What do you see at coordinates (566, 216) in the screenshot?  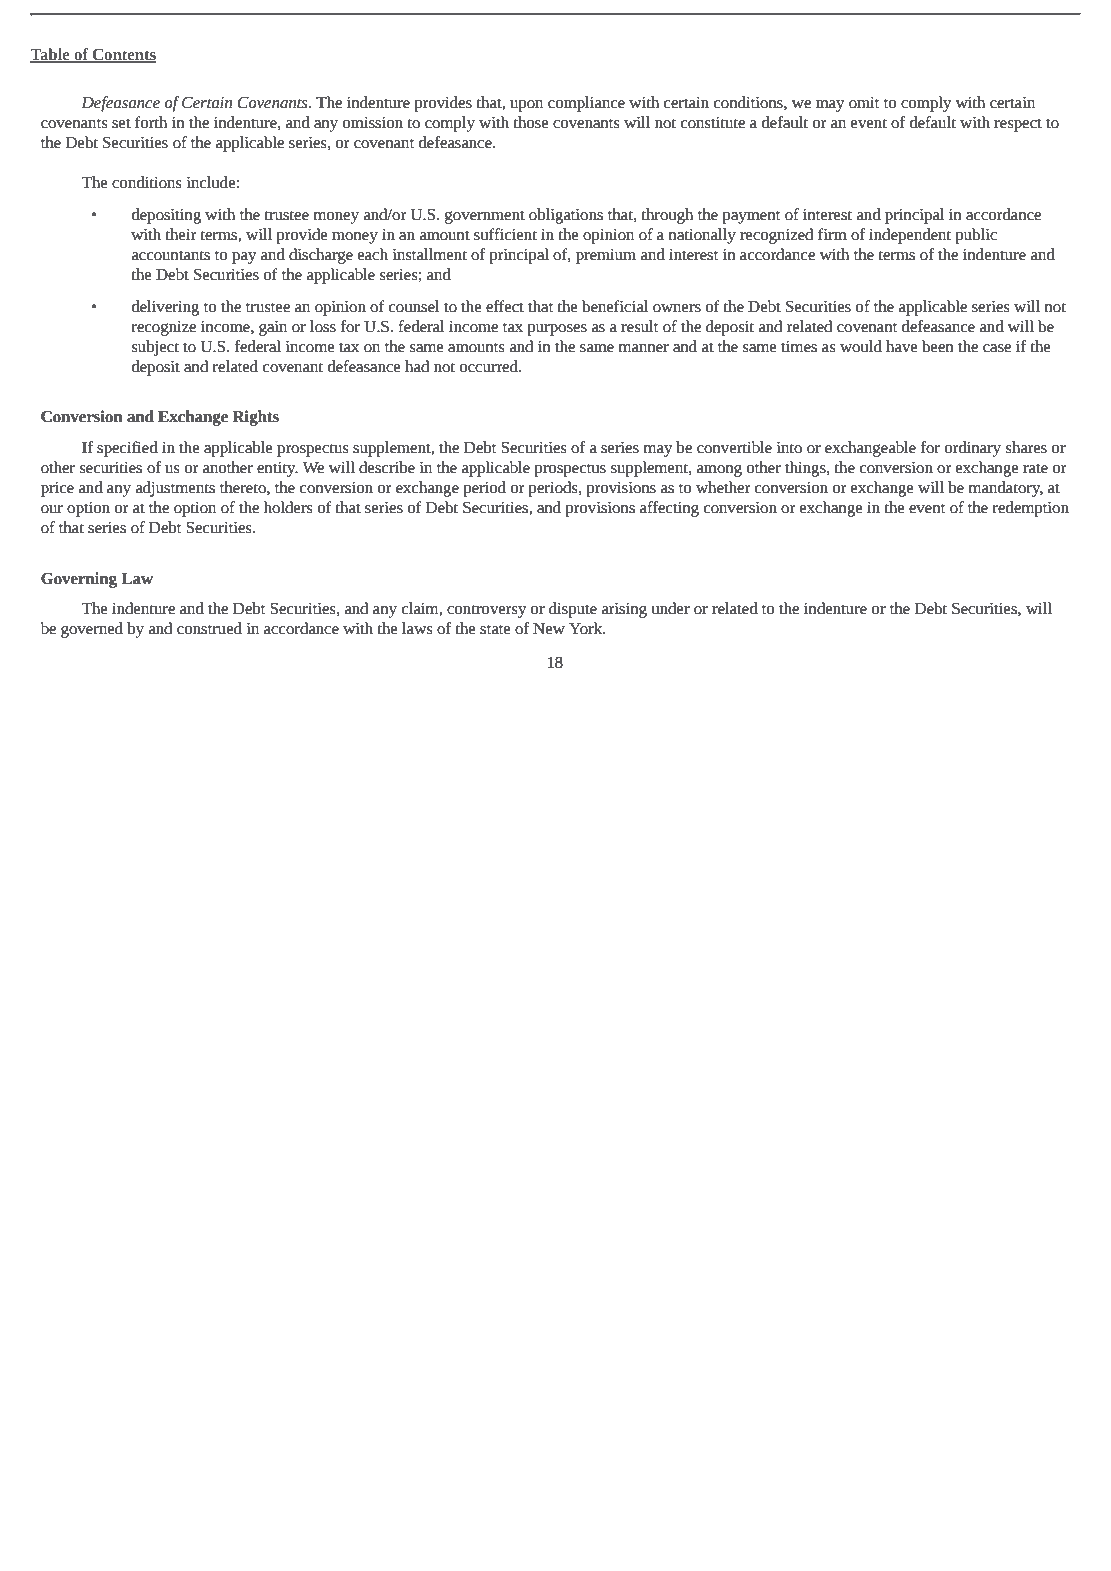 I see `obligations` at bounding box center [566, 216].
